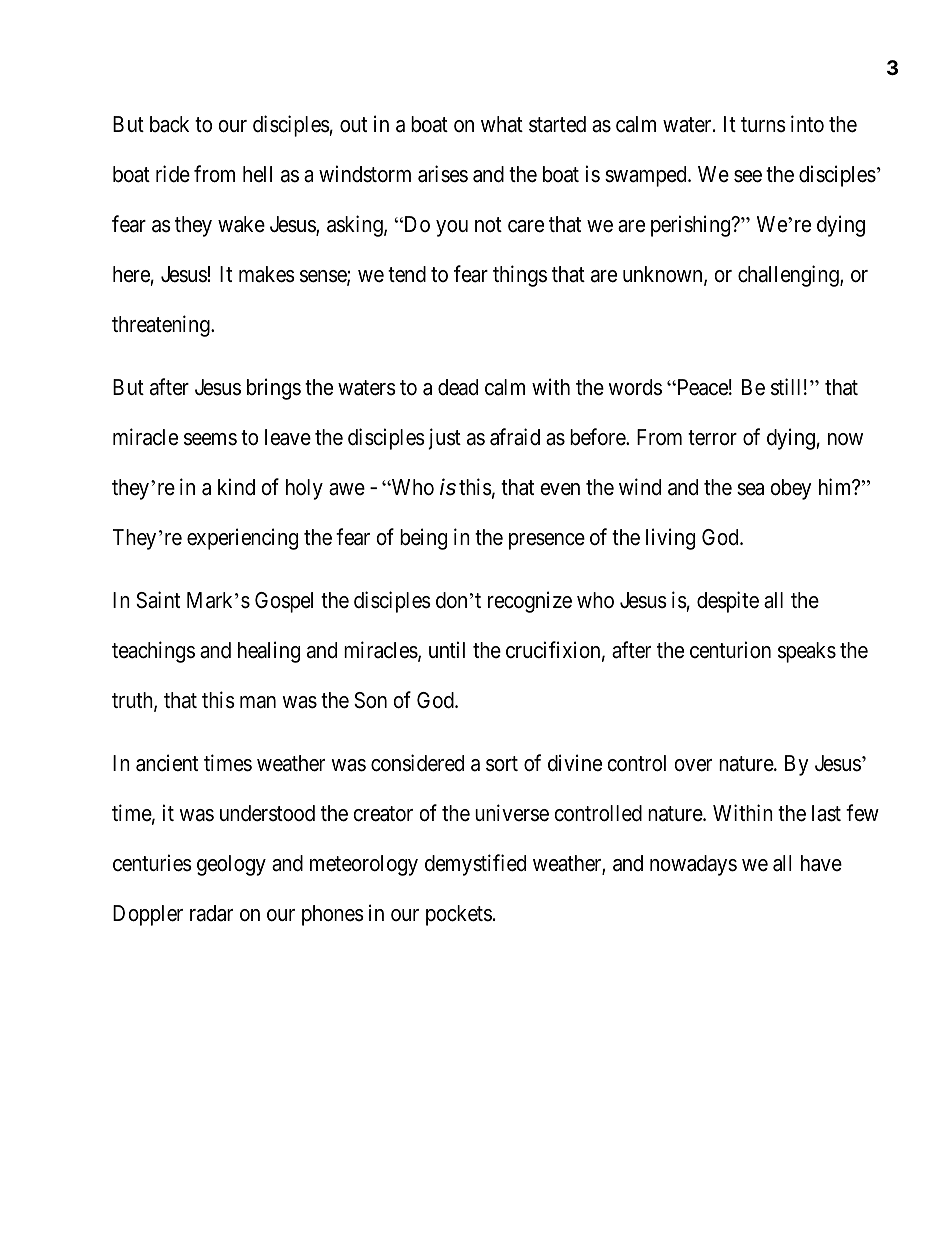  Describe the element at coordinates (791, 489) in the document. I see `obey` at that location.
